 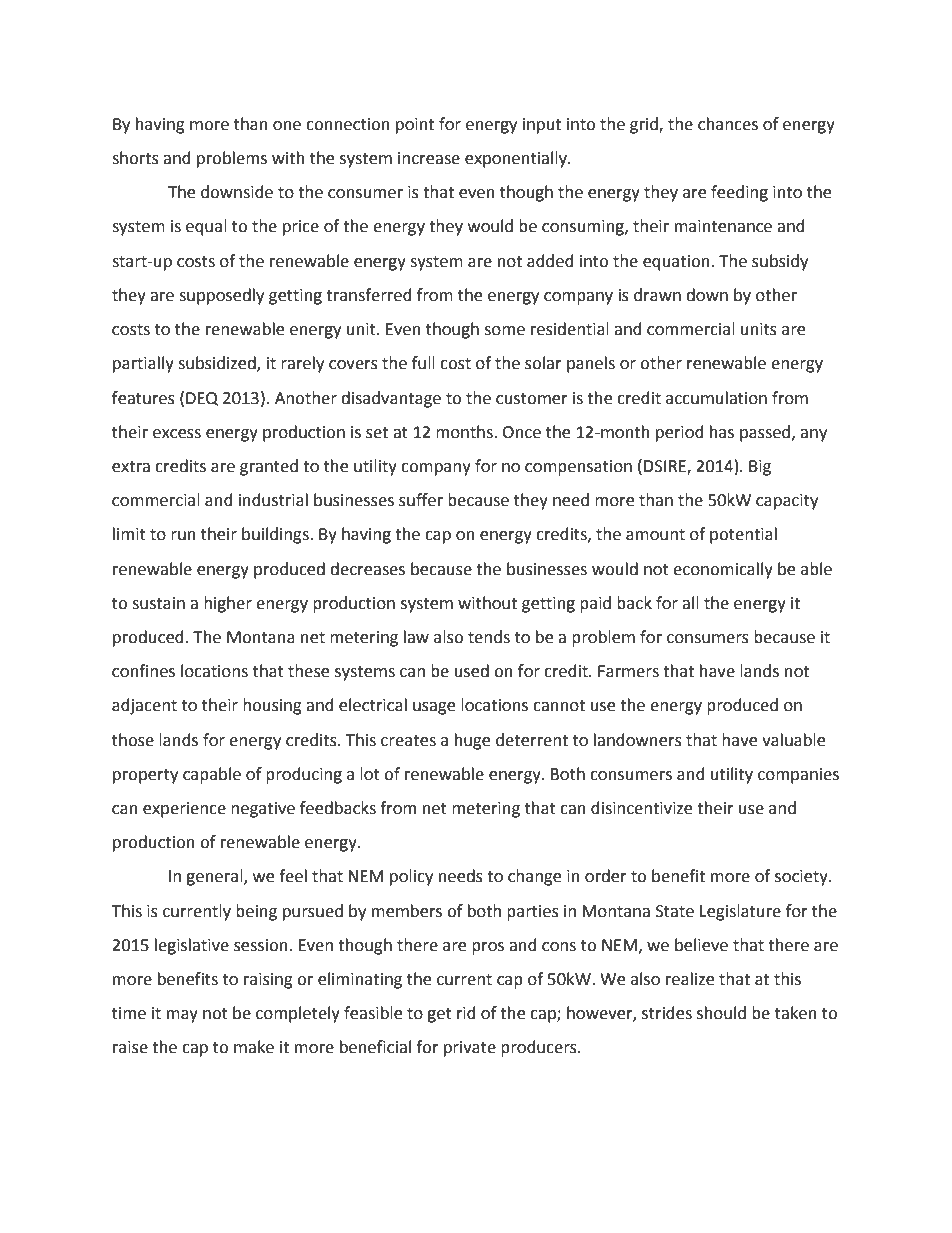 I want to click on chances, so click(x=728, y=124).
